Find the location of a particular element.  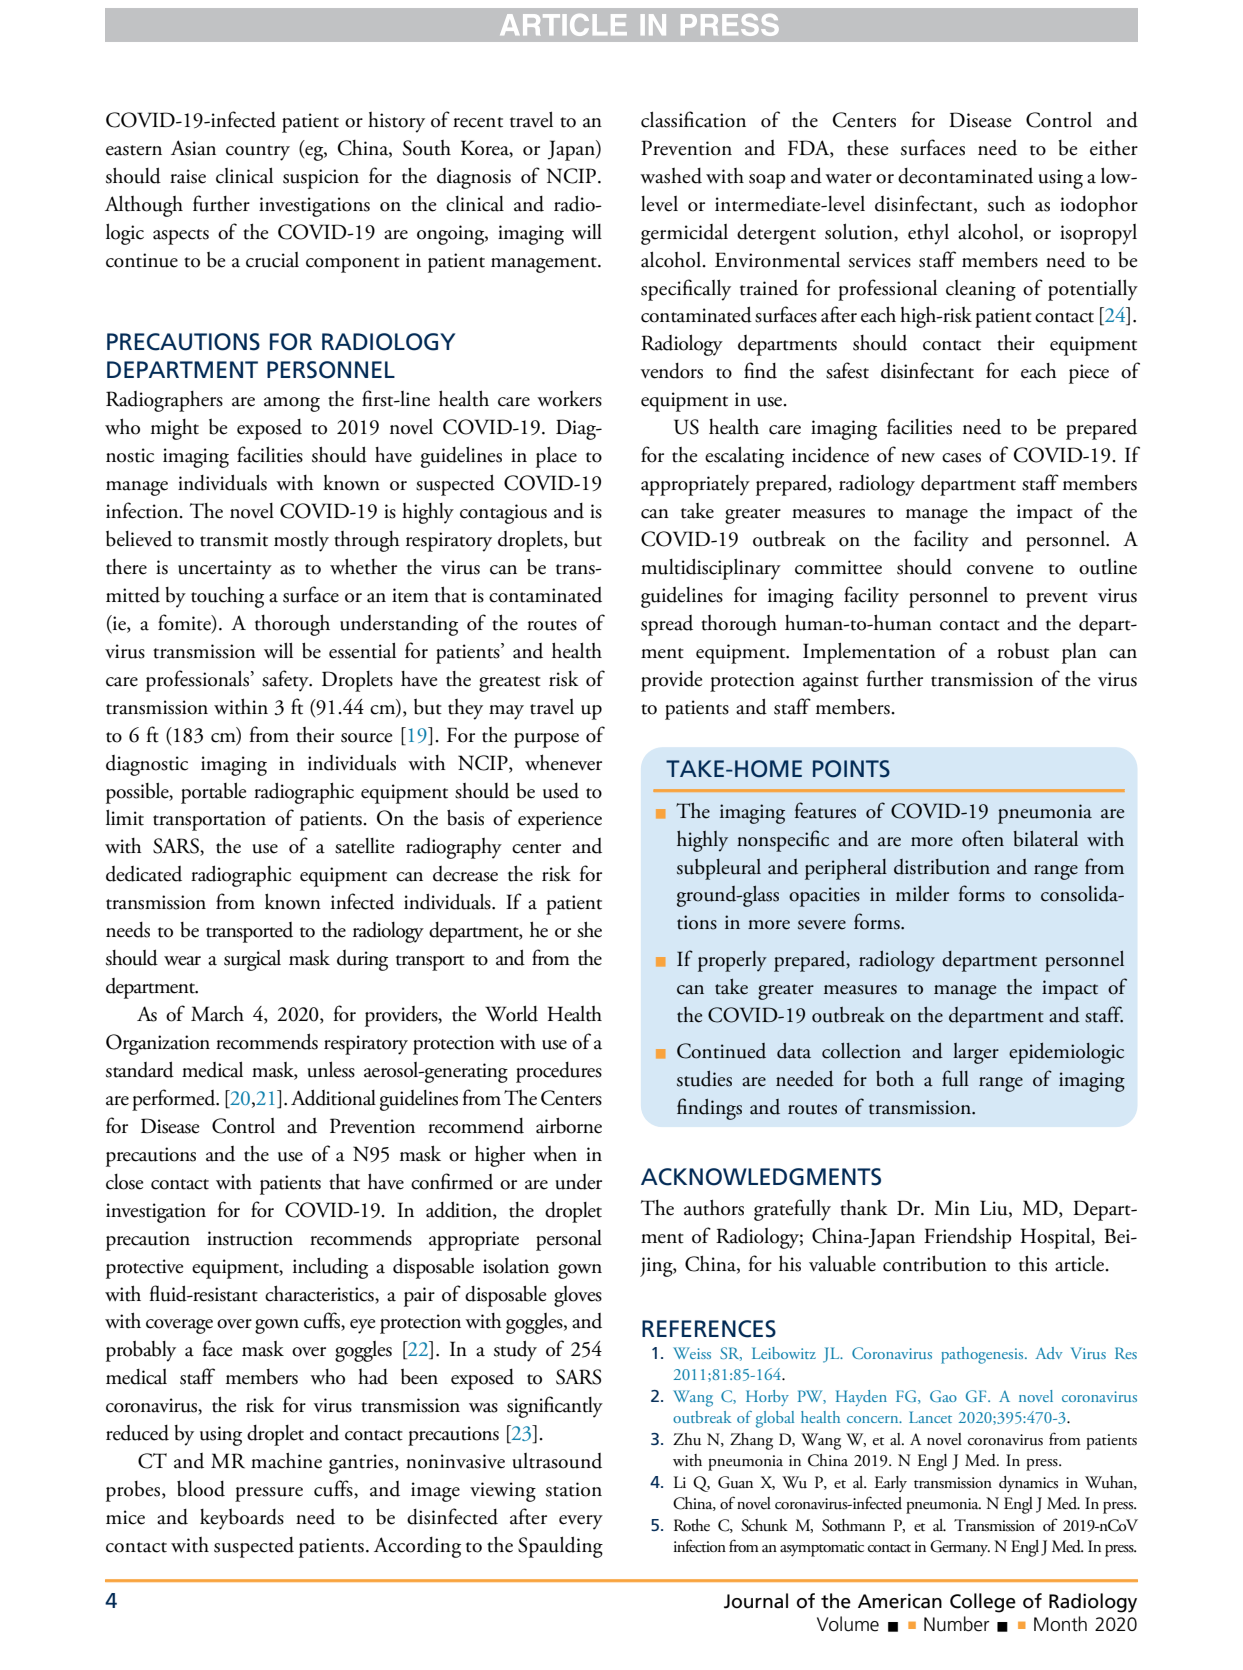

place is located at coordinates (556, 457).
